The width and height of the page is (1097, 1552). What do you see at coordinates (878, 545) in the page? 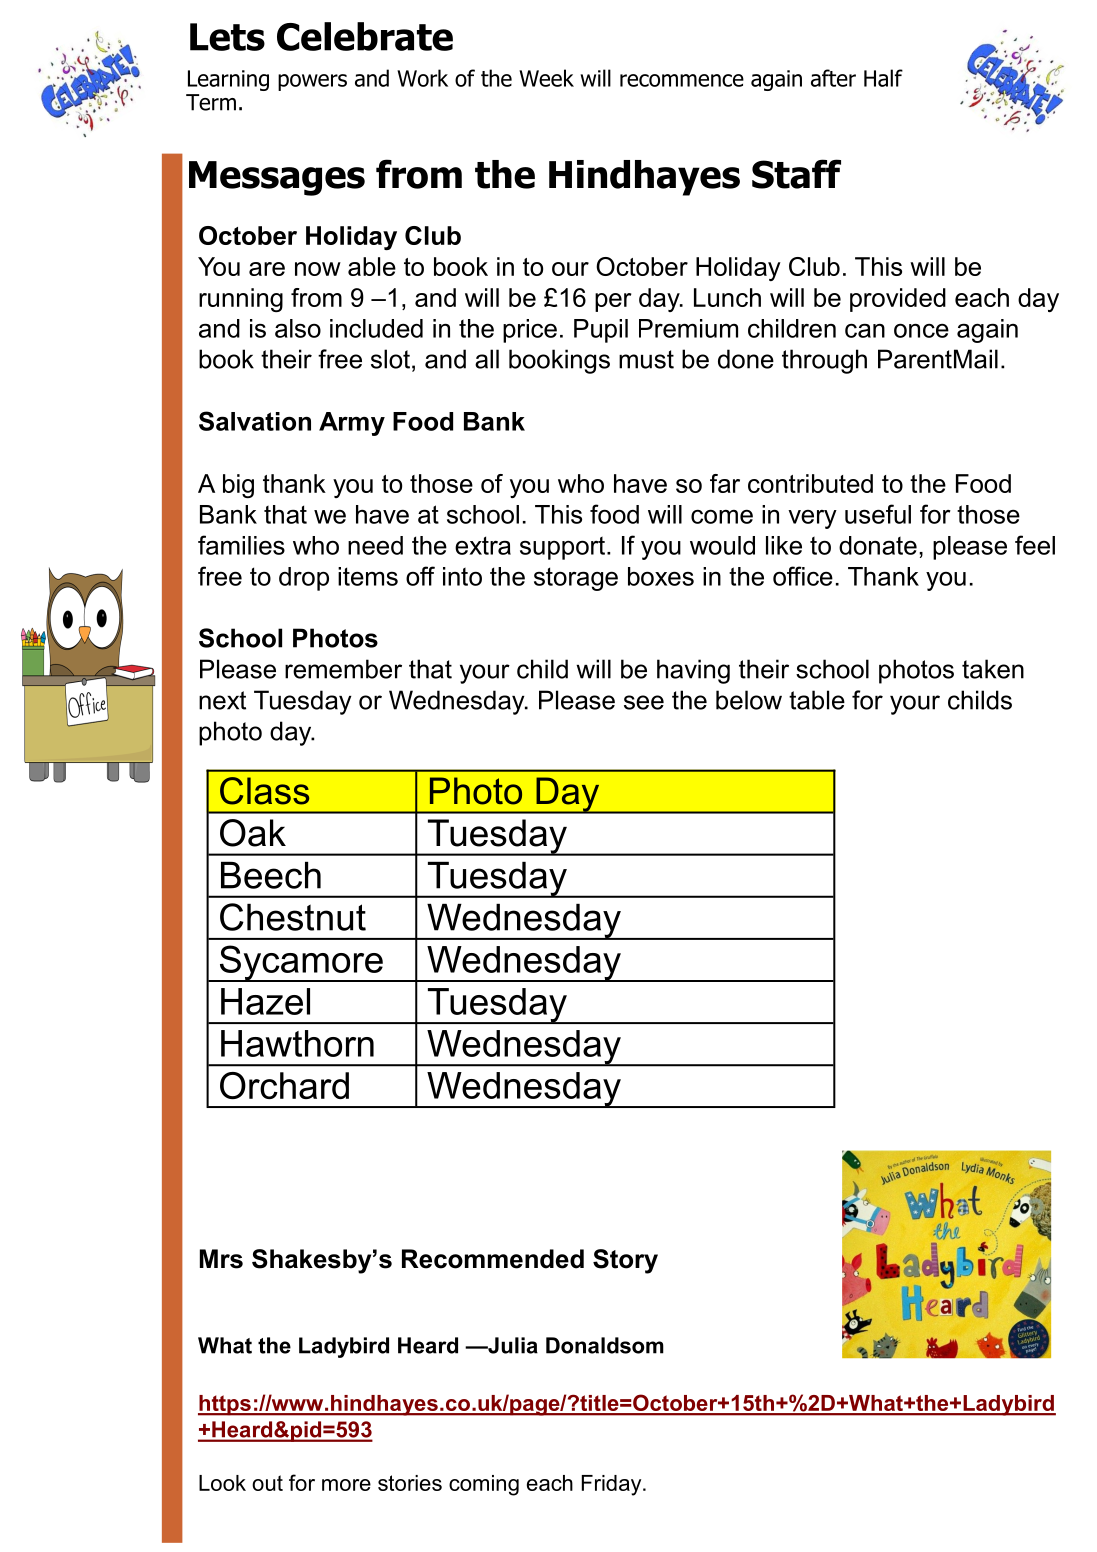
I see `donate` at bounding box center [878, 545].
